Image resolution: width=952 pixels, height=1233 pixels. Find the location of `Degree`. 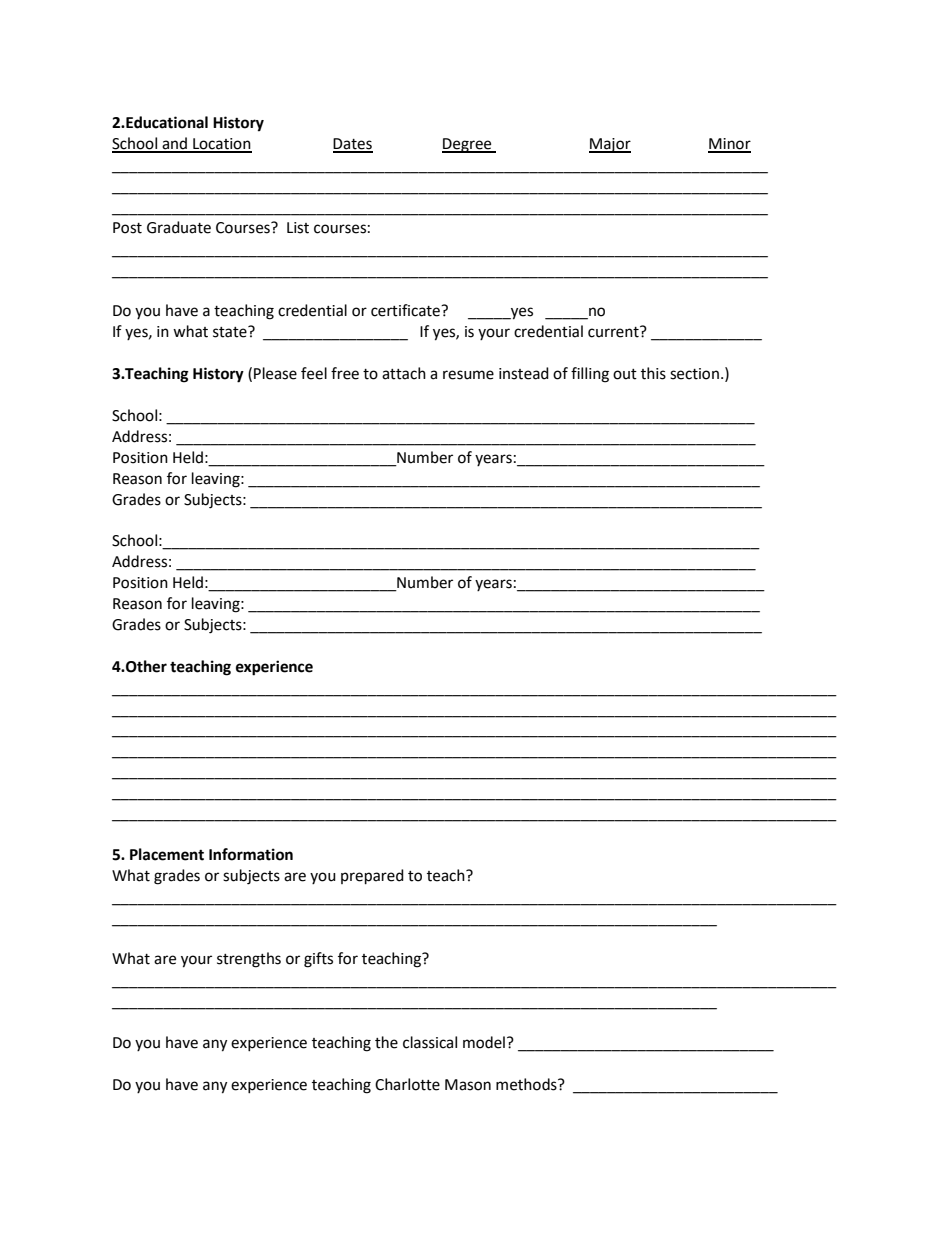

Degree is located at coordinates (468, 145).
